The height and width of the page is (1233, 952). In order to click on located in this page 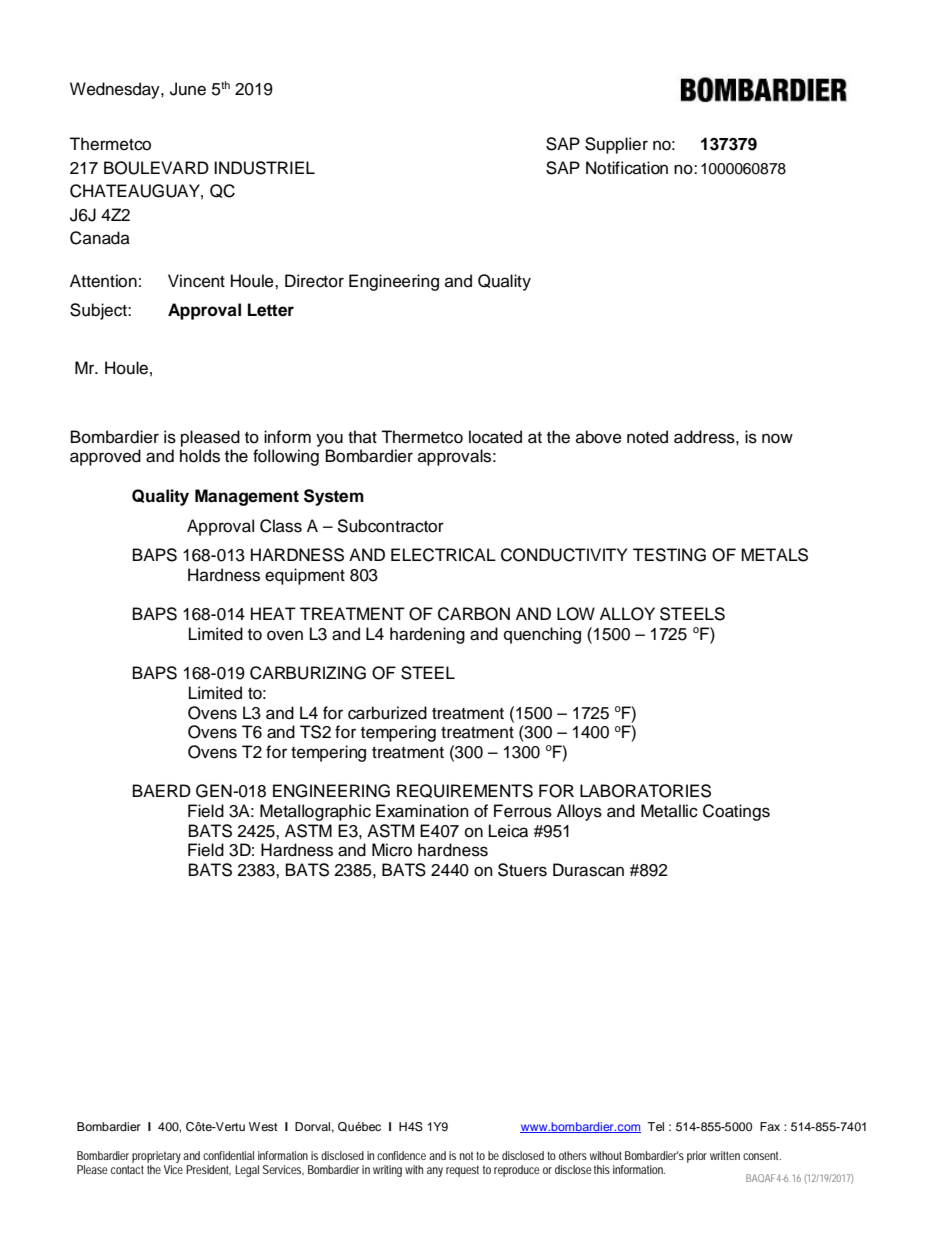, I will do `click(495, 437)`.
